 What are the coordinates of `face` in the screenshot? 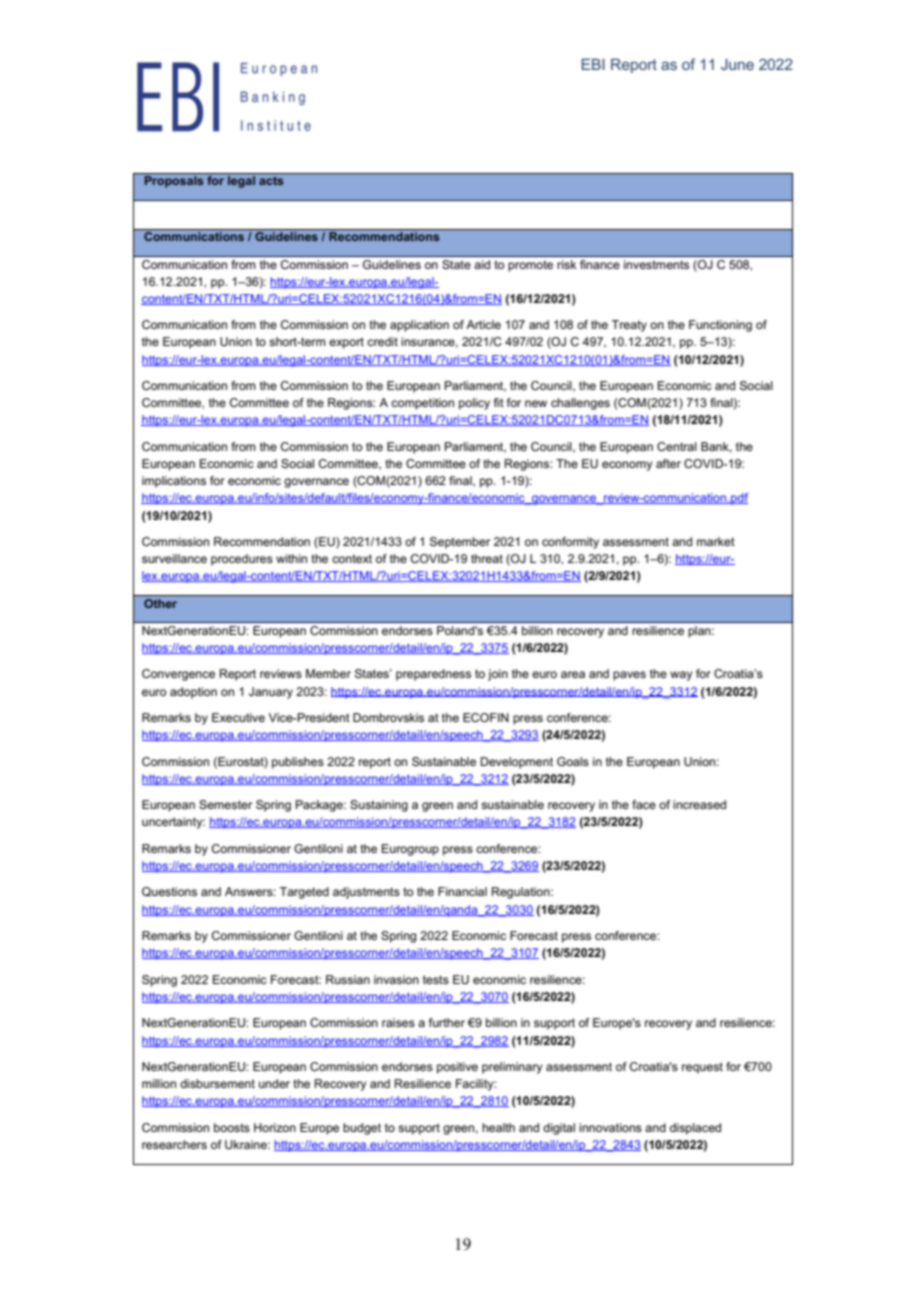 It's located at (644, 804).
